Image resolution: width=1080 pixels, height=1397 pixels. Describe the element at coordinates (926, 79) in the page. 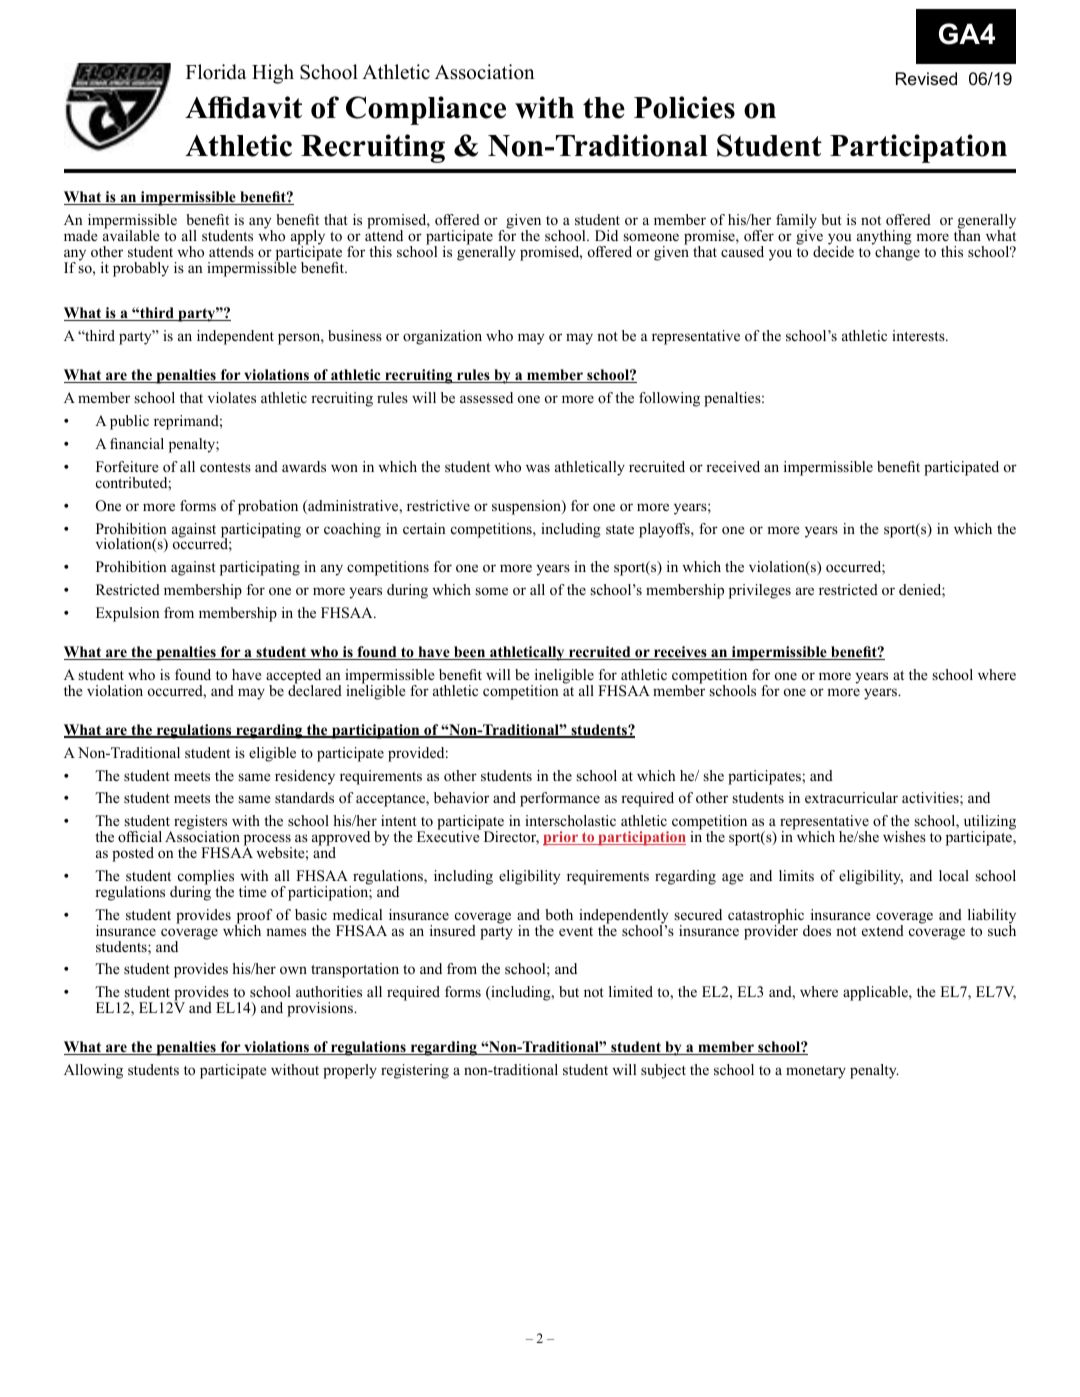

I see `Revised` at that location.
